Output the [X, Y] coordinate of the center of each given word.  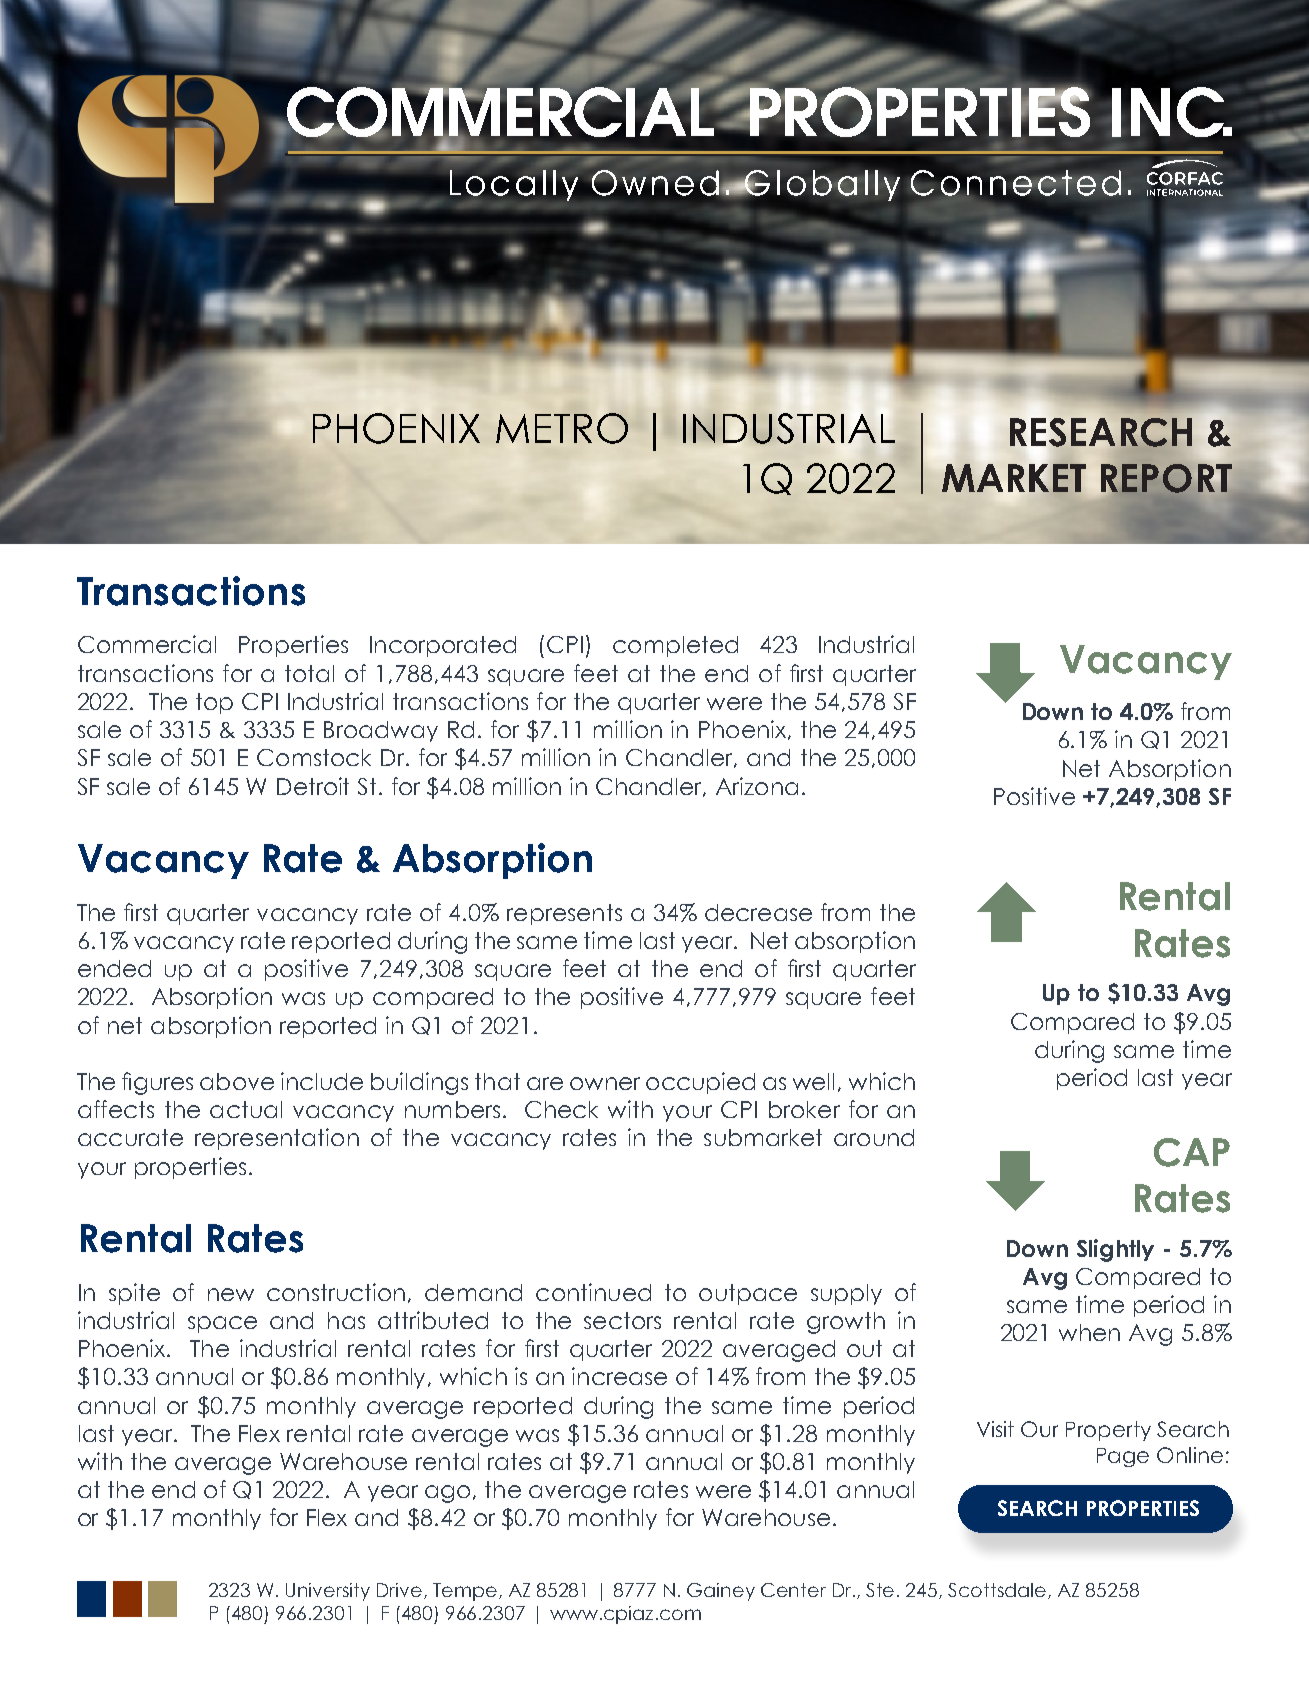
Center [793, 1590]
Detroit [313, 786]
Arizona [757, 786]
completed [675, 646]
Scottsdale [997, 1590]
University [328, 1592]
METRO [562, 428]
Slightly [1115, 1250]
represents [564, 914]
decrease [758, 912]
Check [561, 1109]
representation [277, 1139]
